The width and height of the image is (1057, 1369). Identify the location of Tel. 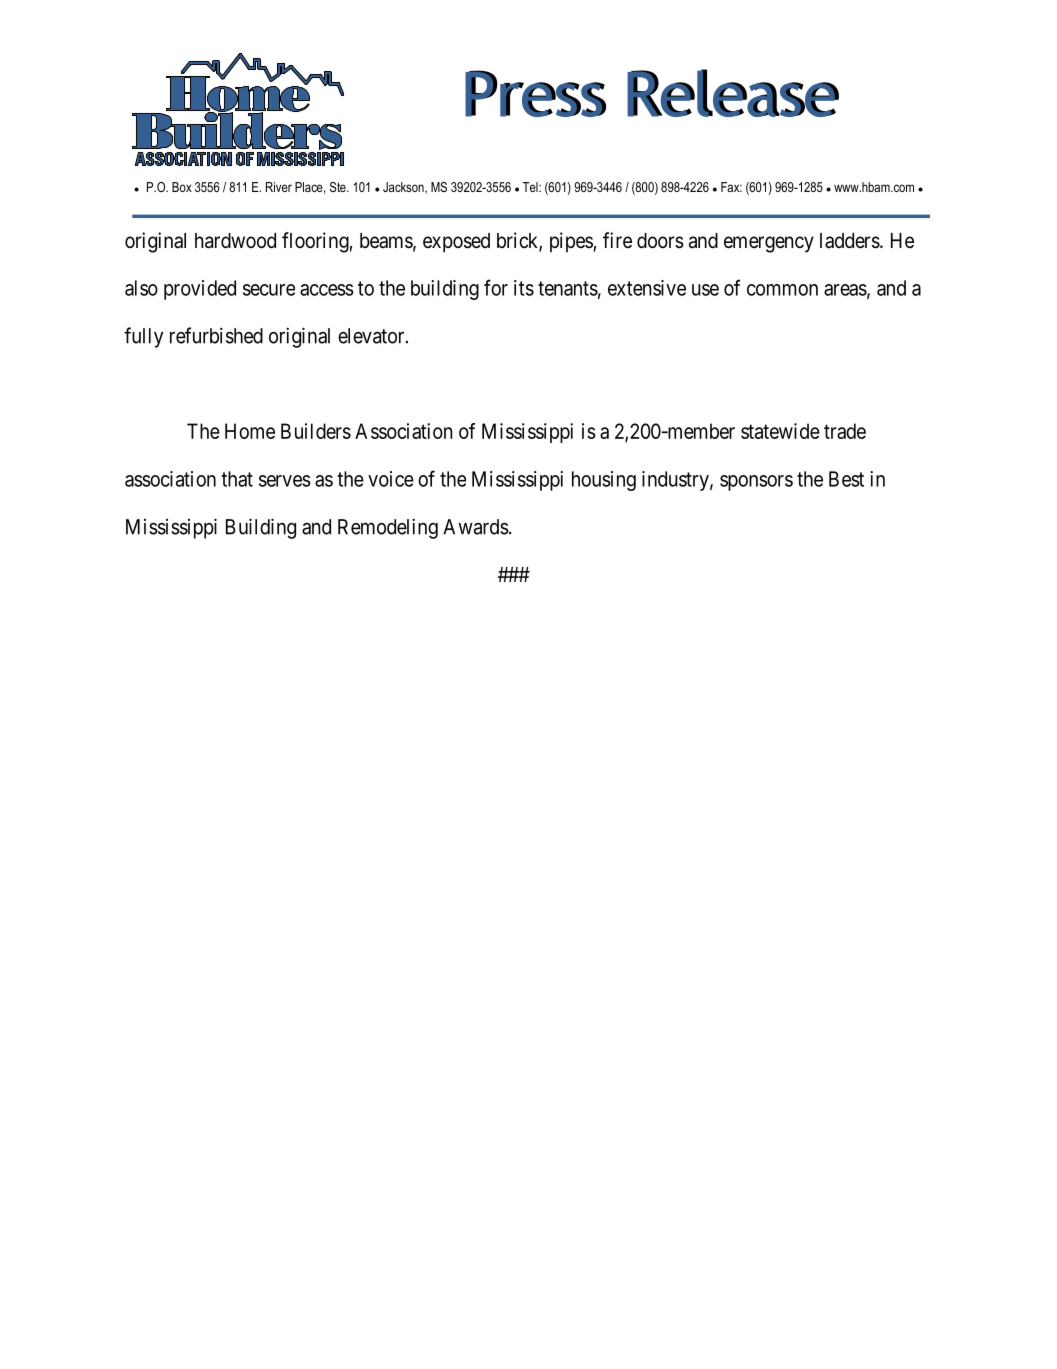
(531, 187).
